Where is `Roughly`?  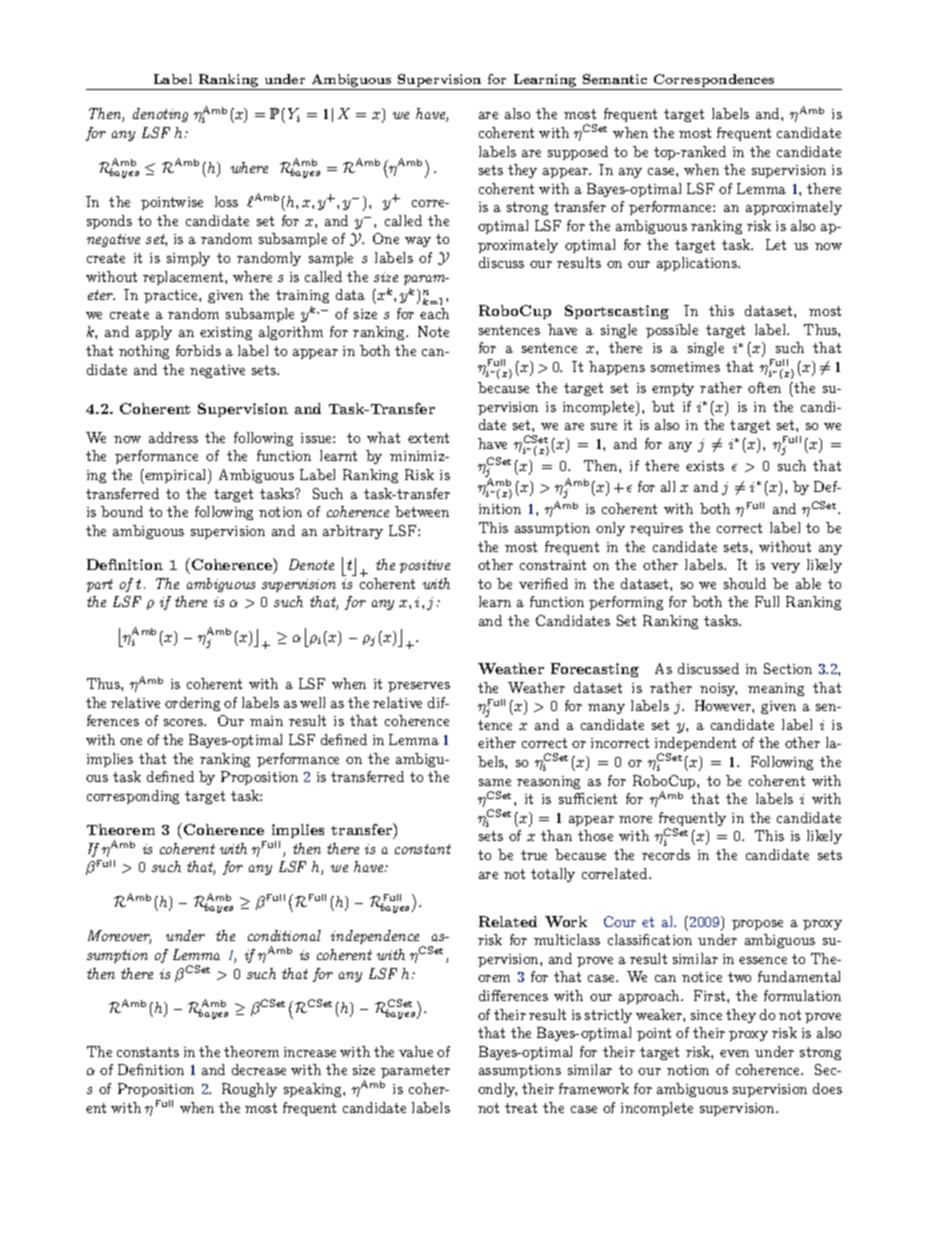
Roughly is located at coordinates (249, 1090).
